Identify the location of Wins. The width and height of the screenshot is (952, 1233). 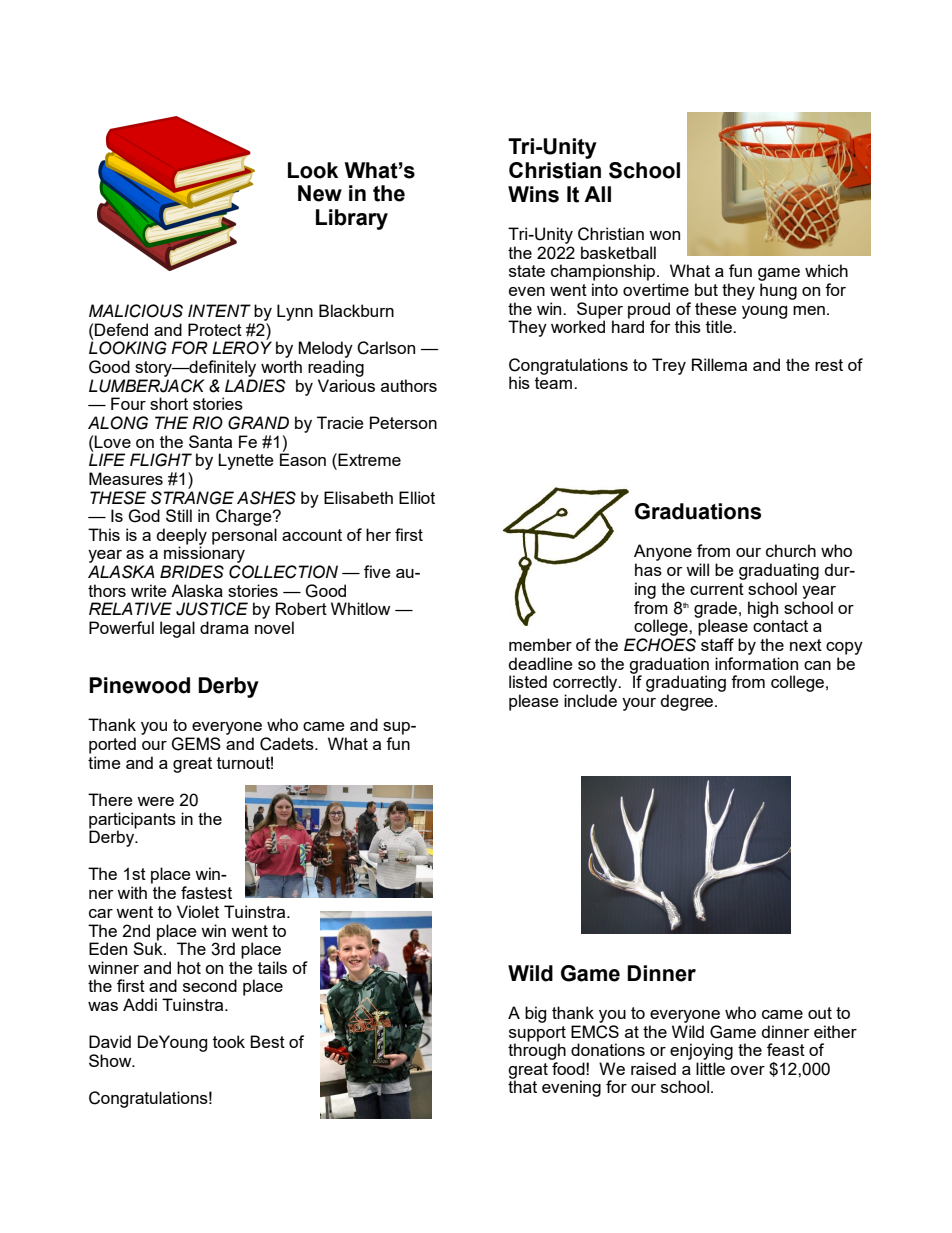
(533, 194).
